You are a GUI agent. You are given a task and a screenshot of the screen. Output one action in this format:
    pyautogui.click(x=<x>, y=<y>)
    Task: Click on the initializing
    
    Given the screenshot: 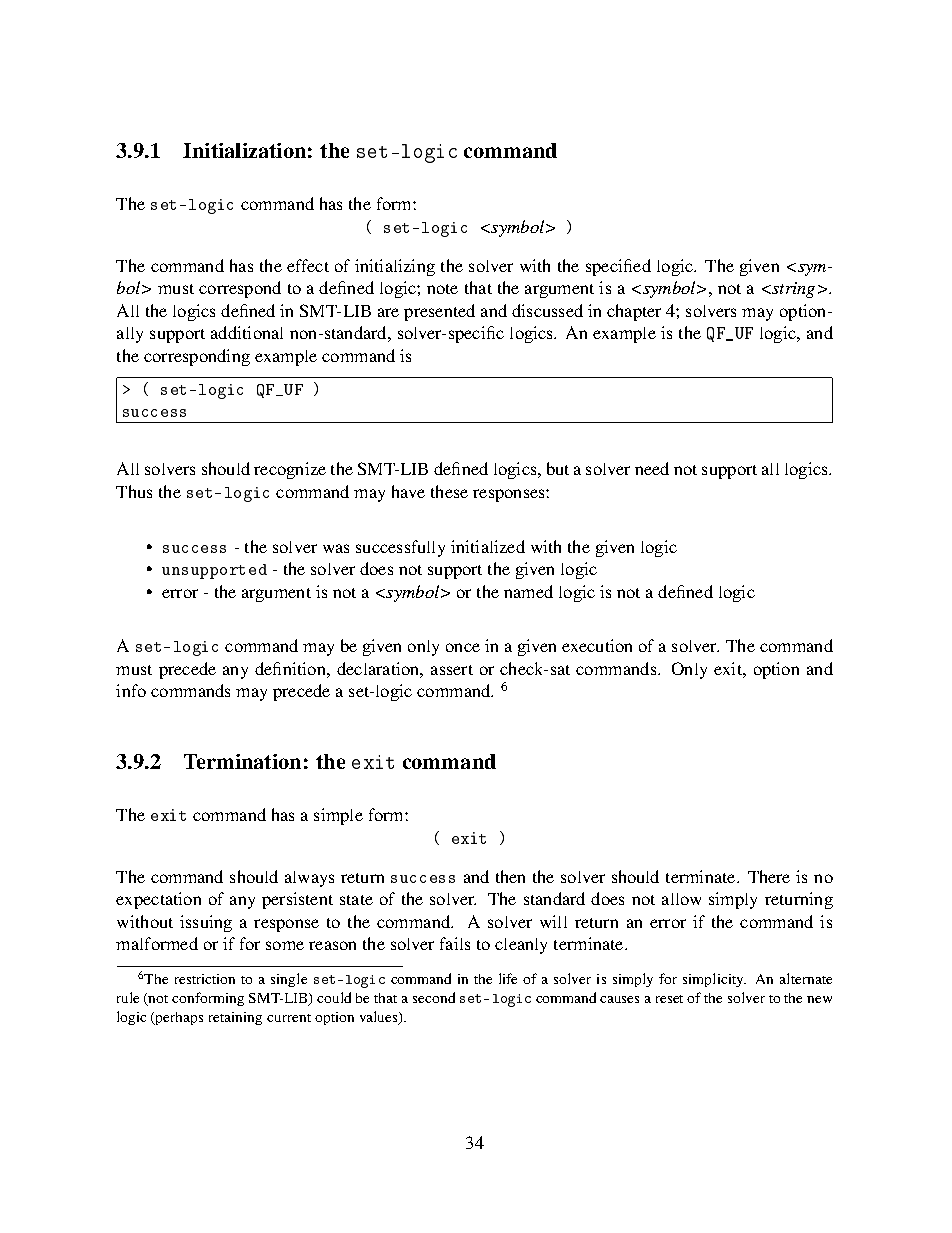 What is the action you would take?
    pyautogui.click(x=395, y=267)
